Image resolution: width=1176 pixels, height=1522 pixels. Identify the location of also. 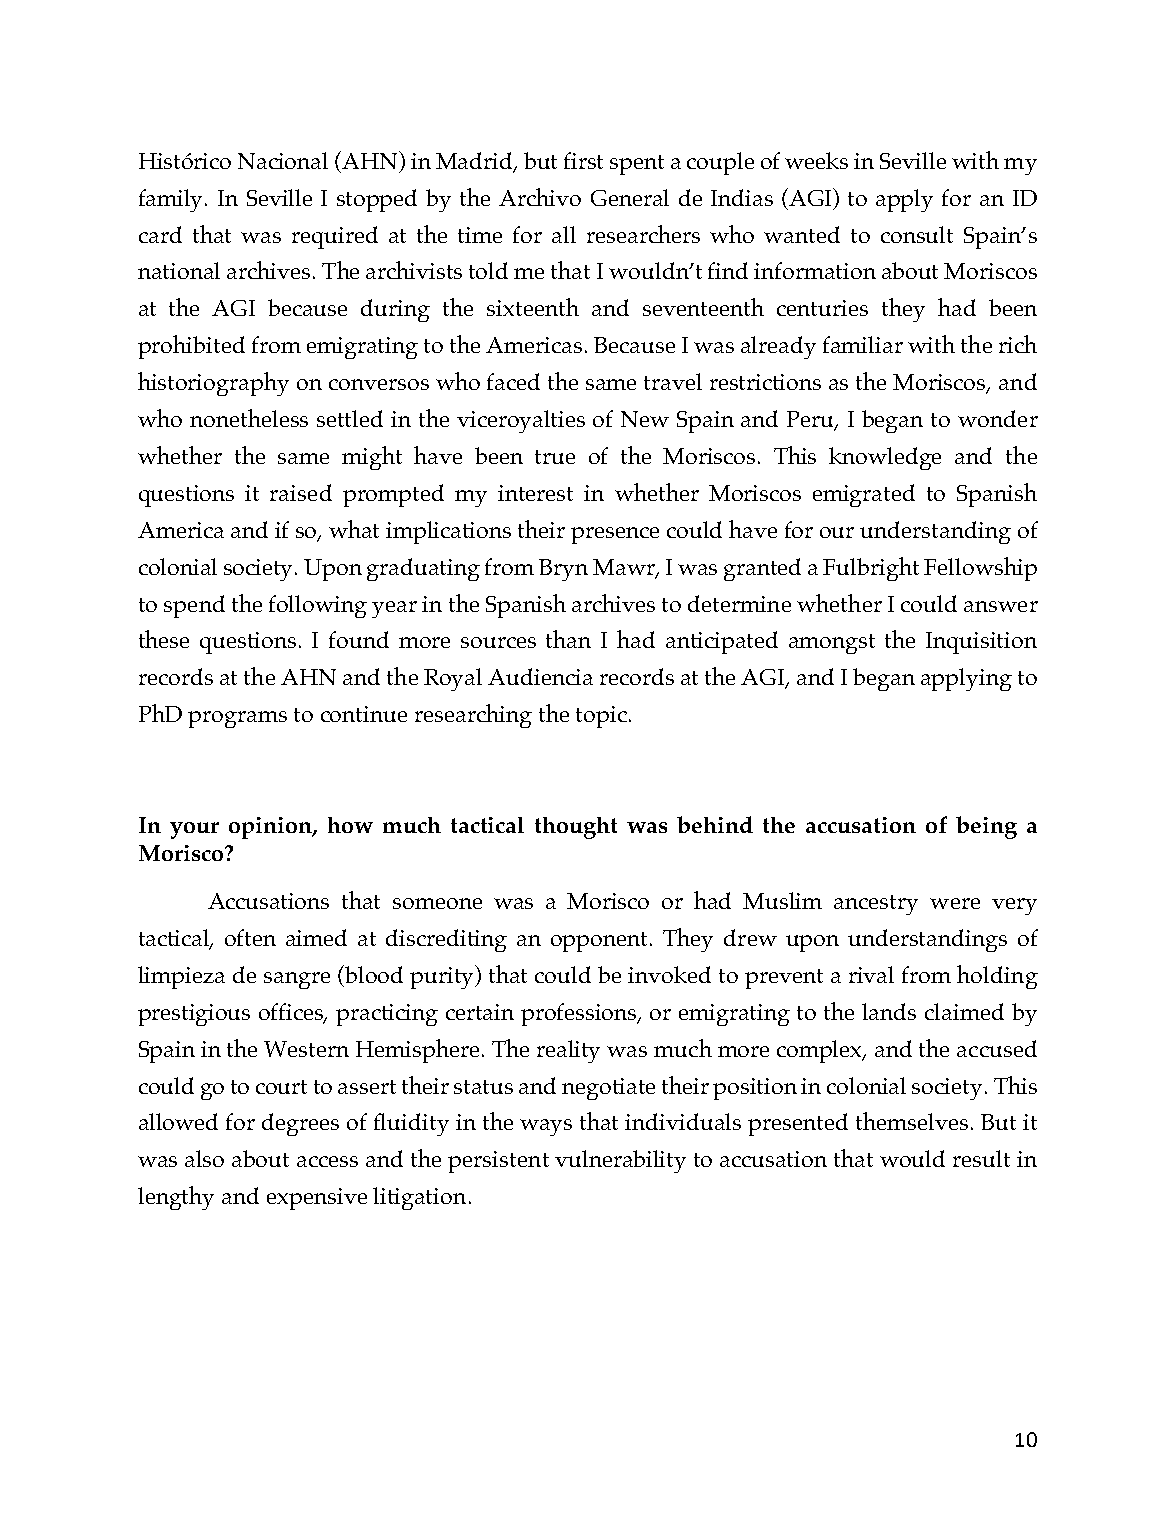
(204, 1158).
